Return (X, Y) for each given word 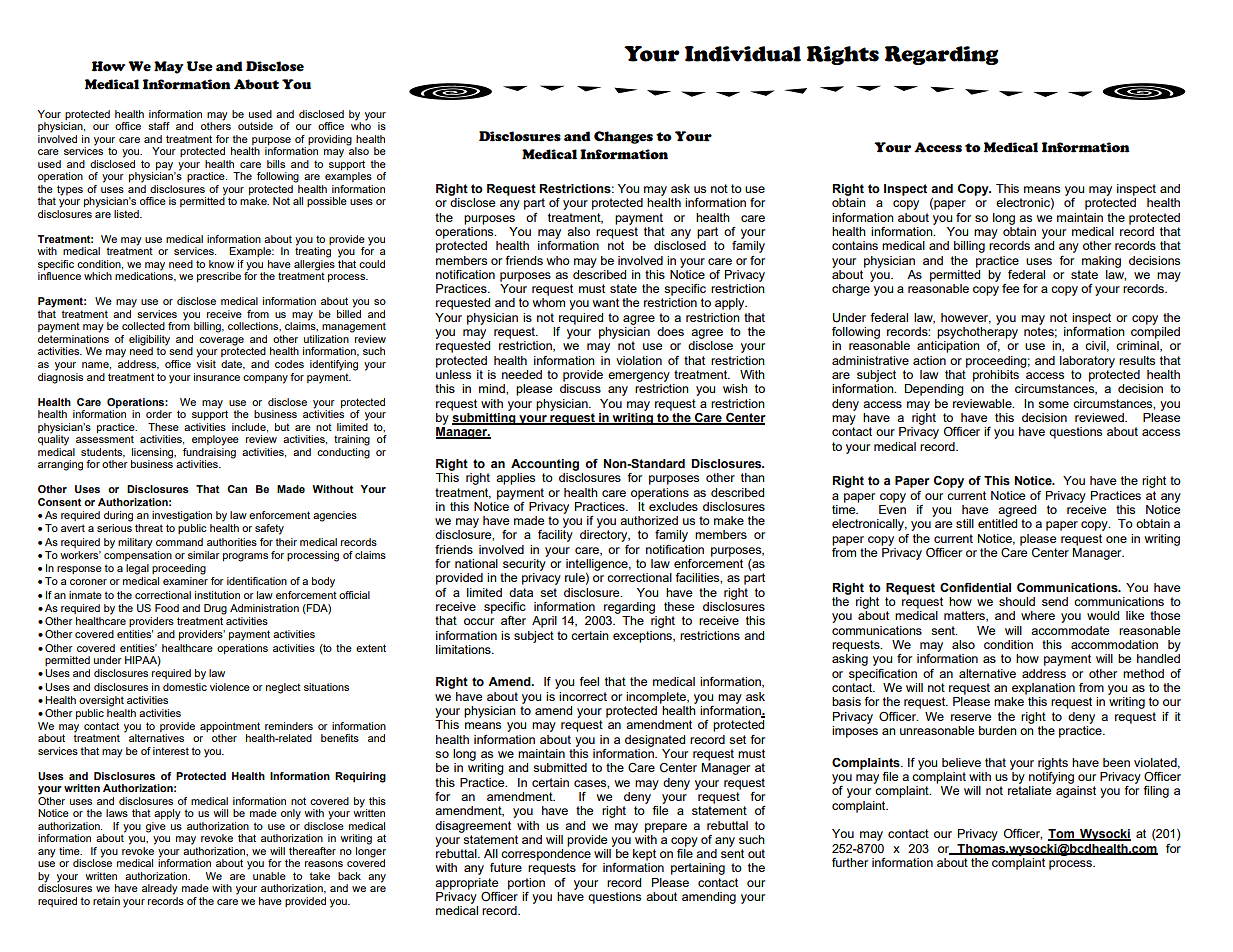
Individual (743, 54)
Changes (623, 137)
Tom (1062, 835)
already (160, 889)
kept (644, 855)
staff (159, 126)
